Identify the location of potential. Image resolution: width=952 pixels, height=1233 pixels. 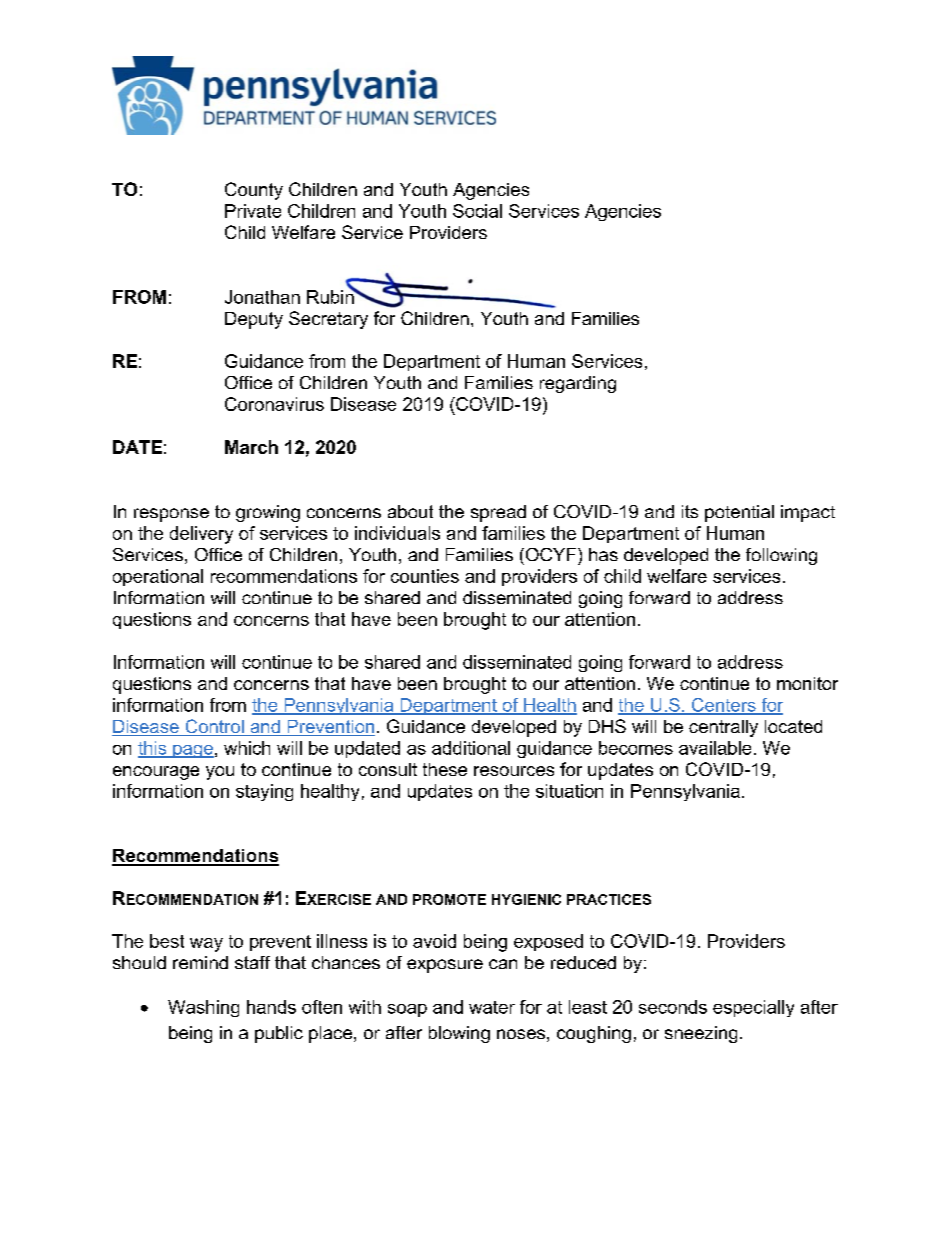
(739, 513).
